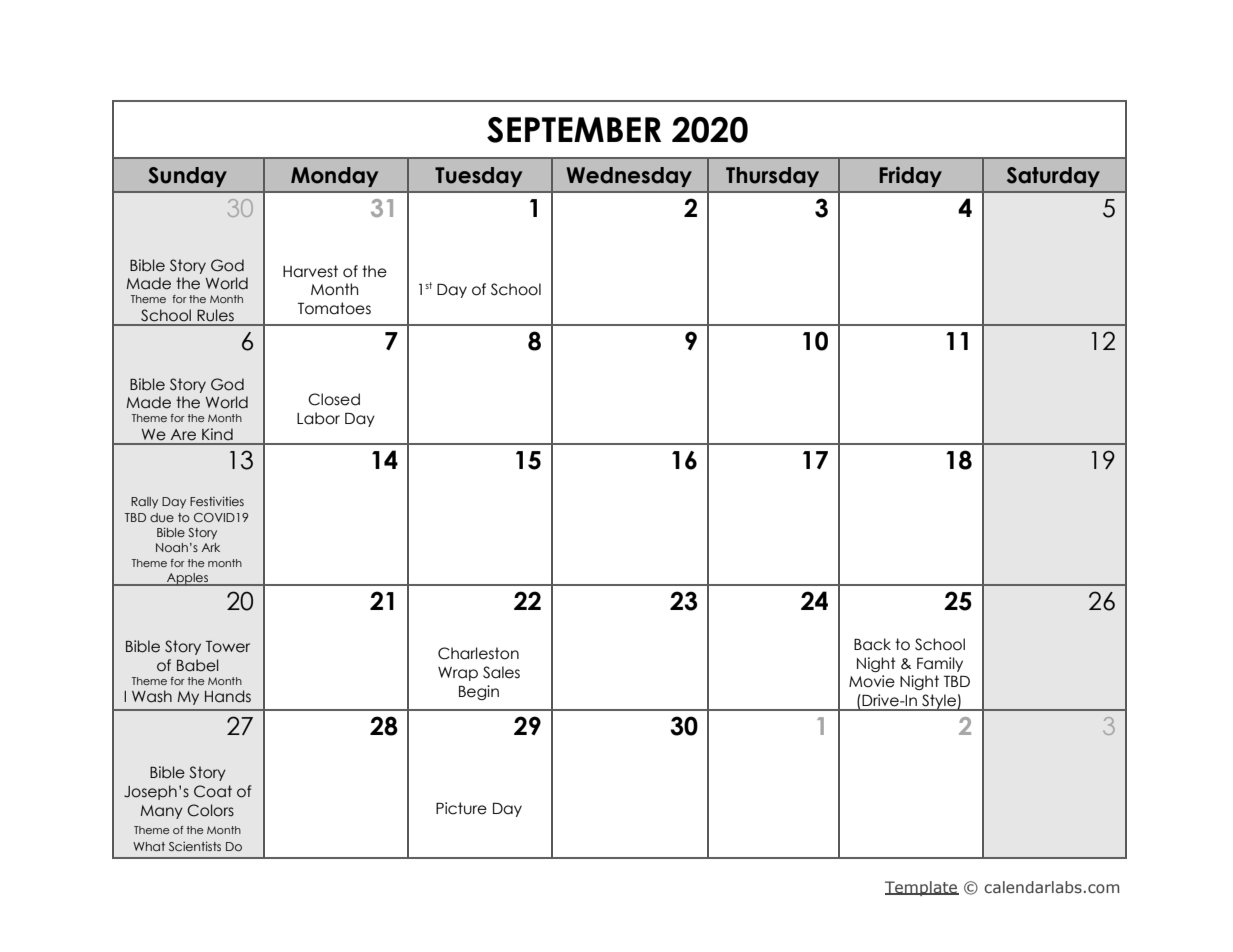 This screenshot has height=952, width=1233. What do you see at coordinates (461, 808) in the screenshot?
I see `Picture` at bounding box center [461, 808].
